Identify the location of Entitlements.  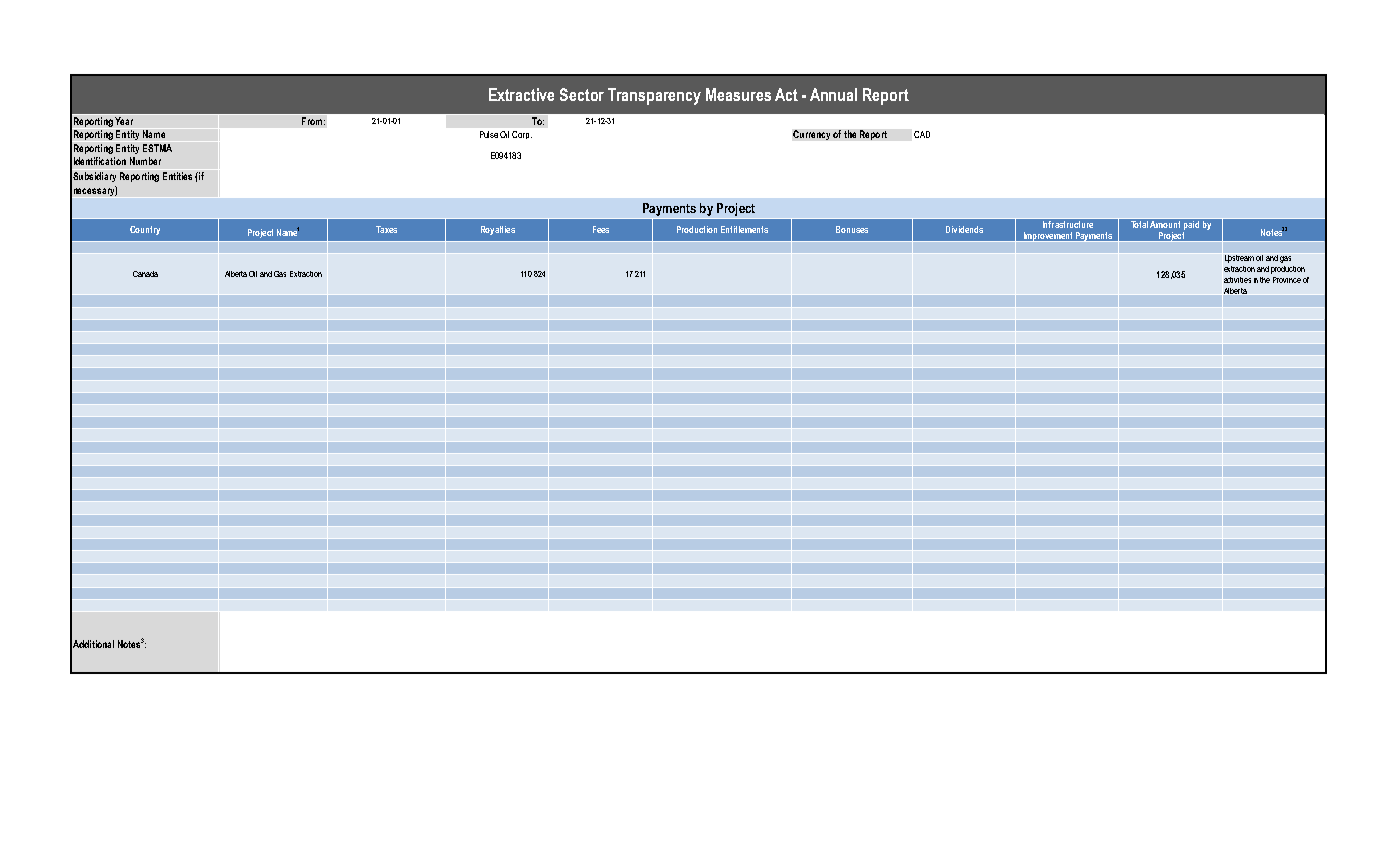
(744, 229).
